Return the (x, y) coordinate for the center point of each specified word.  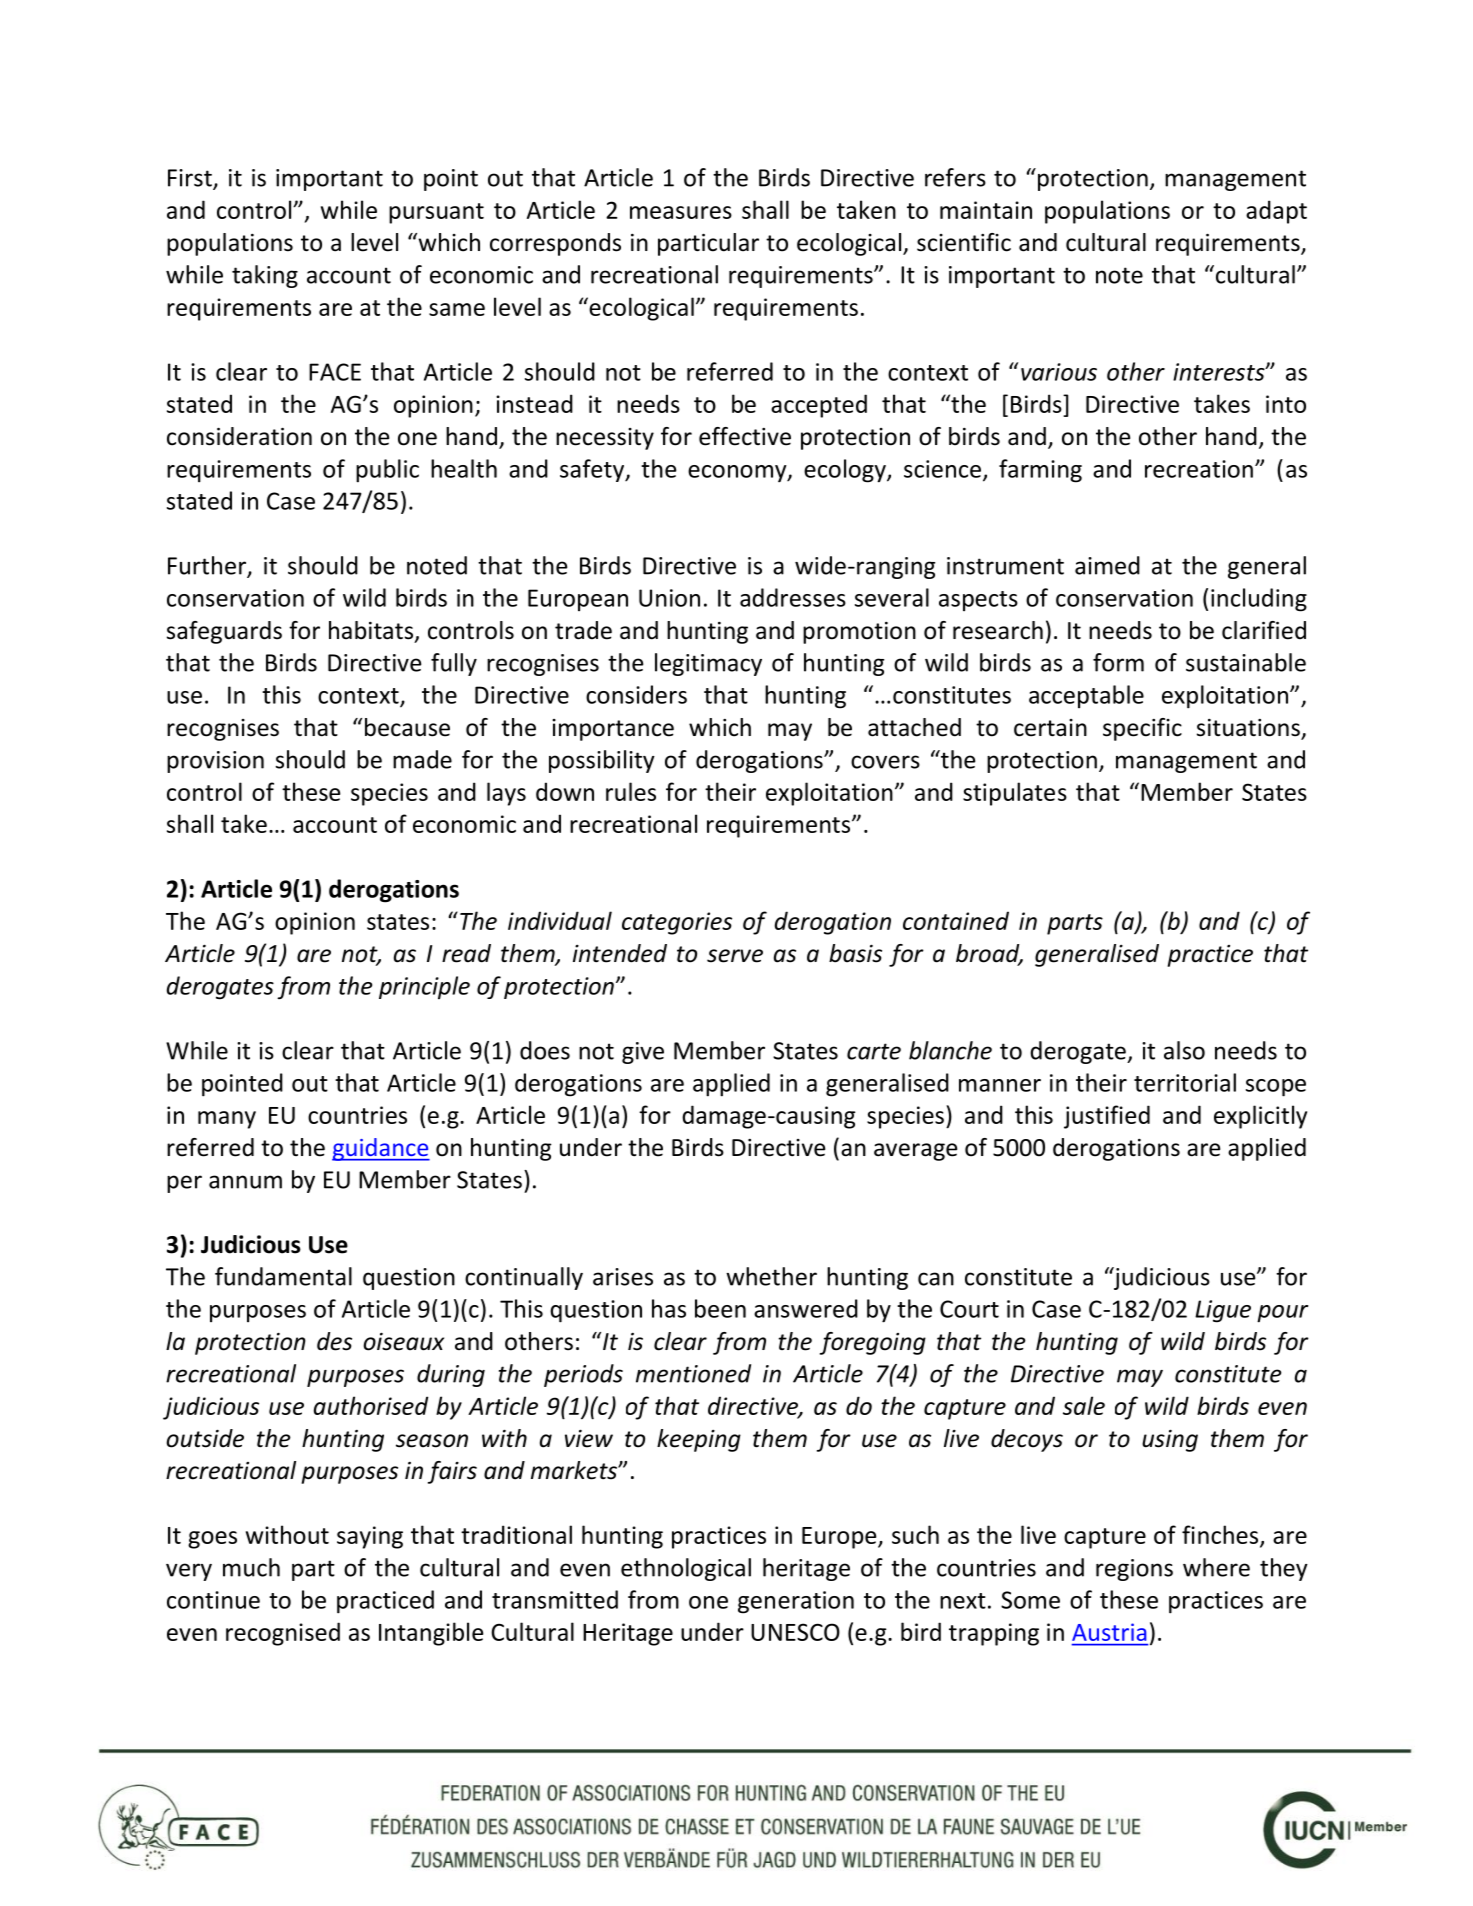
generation (796, 1602)
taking (265, 276)
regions (1134, 1570)
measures (681, 212)
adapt (1276, 212)
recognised (283, 1634)
